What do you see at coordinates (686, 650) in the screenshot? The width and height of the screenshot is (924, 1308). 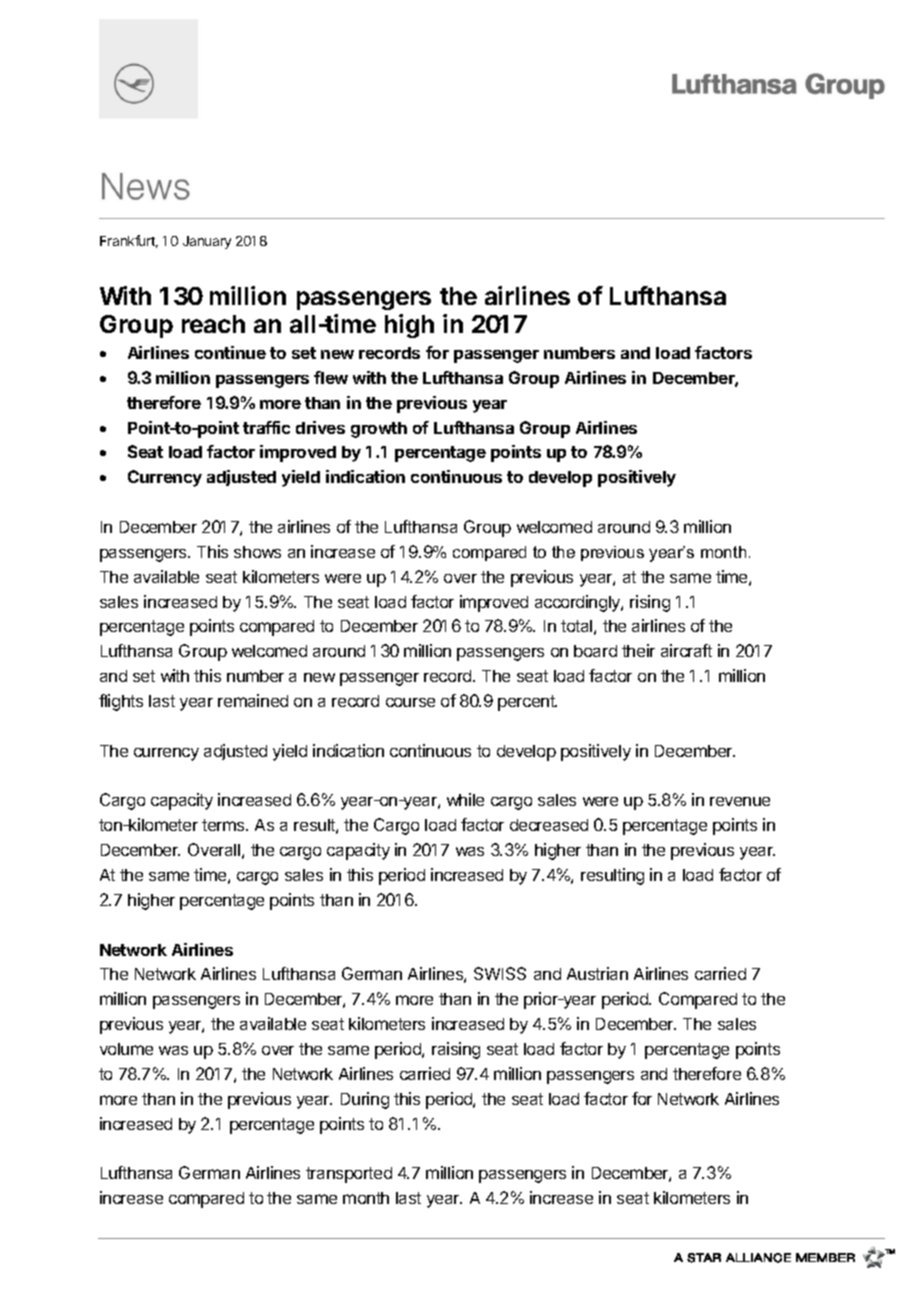 I see `aircraft` at bounding box center [686, 650].
